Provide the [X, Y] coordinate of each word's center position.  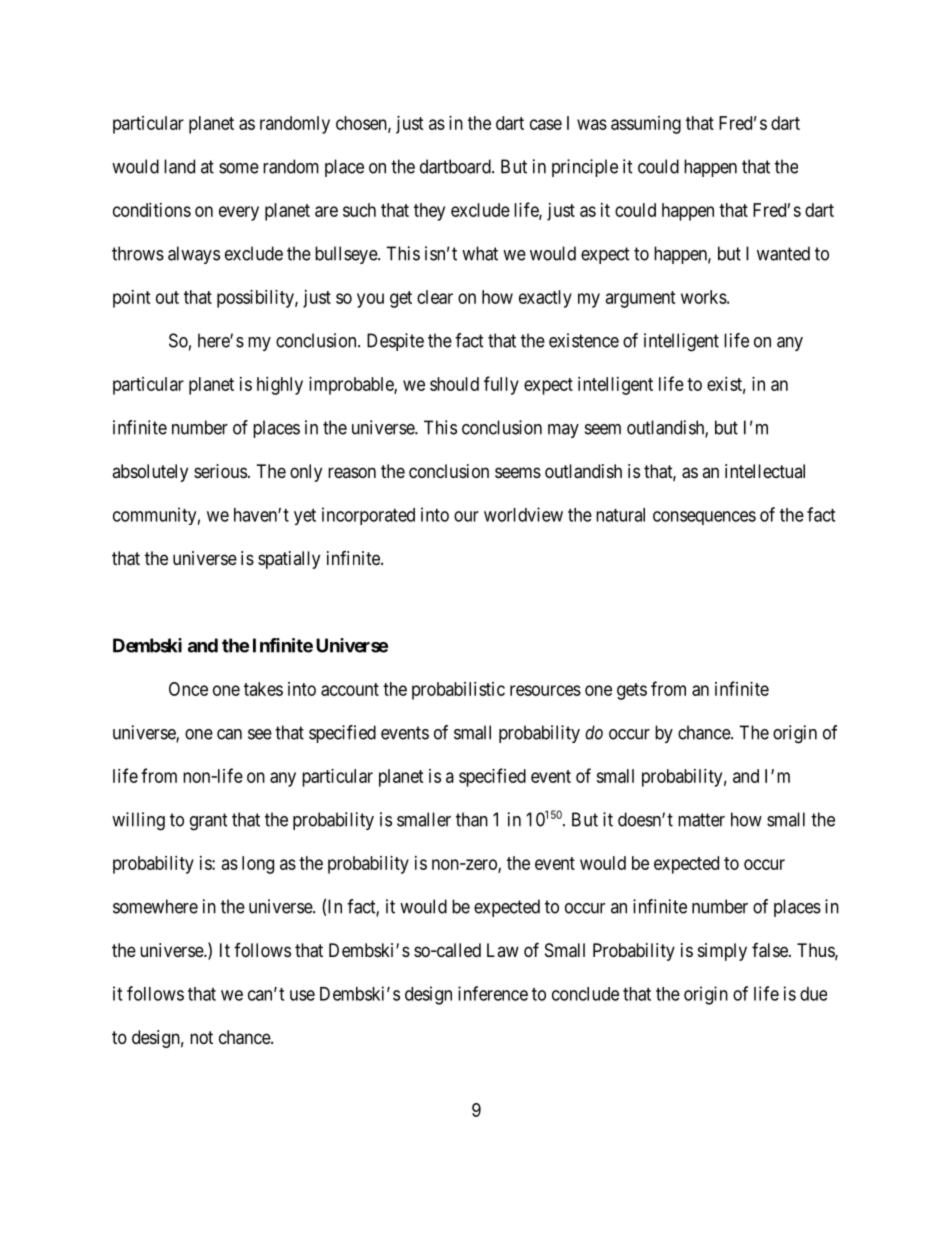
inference [493, 993]
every [239, 213]
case [546, 124]
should [454, 384]
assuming [646, 125]
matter [701, 820]
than [472, 819]
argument [641, 299]
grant [209, 822]
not [201, 1037]
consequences [704, 518]
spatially [289, 560]
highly [280, 386]
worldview [523, 514]
